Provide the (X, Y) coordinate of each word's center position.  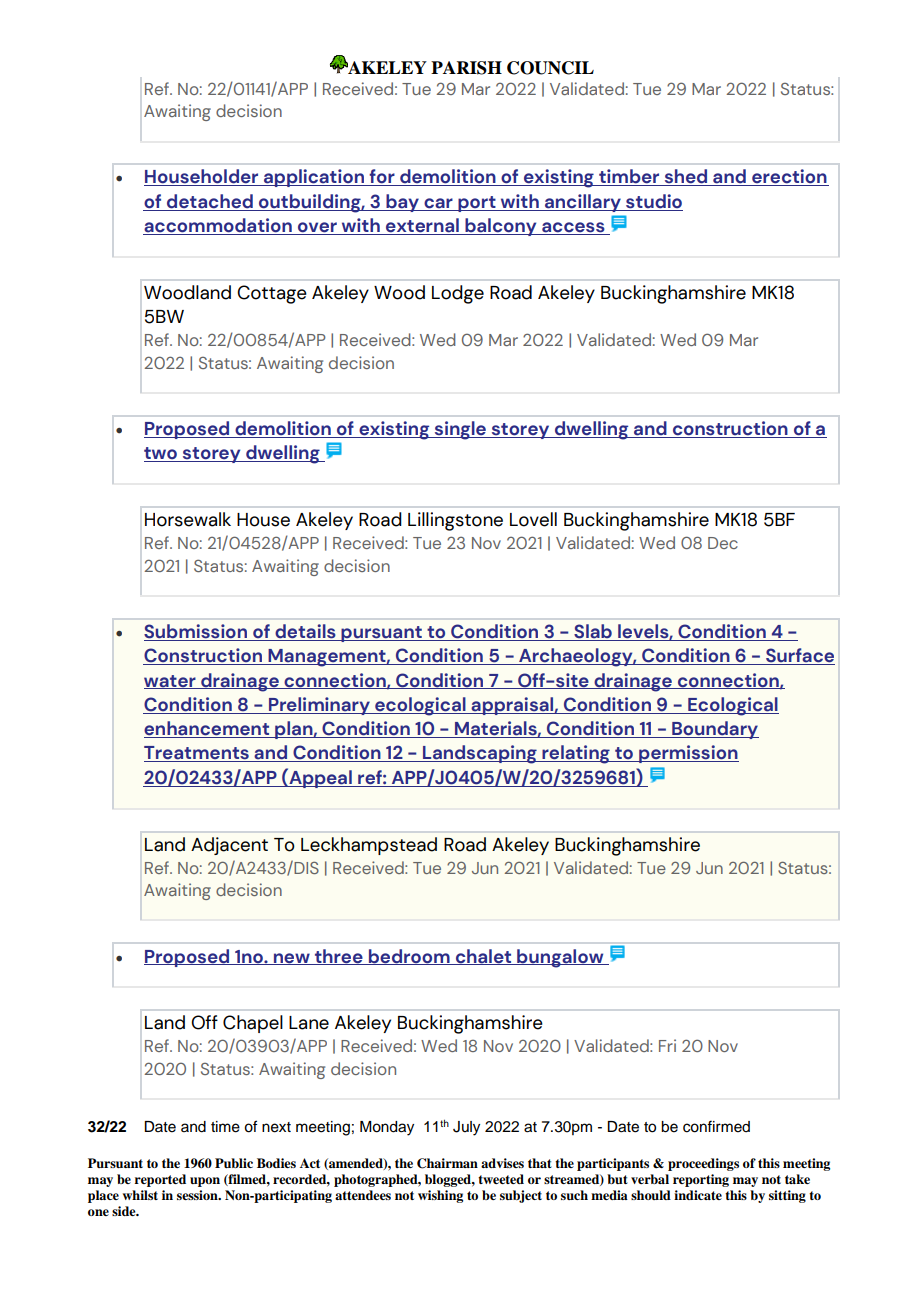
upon (205, 1182)
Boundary (714, 730)
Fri (667, 1045)
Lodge (458, 294)
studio (654, 201)
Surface (799, 656)
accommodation (218, 226)
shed (686, 177)
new (292, 959)
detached (210, 201)
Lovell (533, 519)
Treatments (197, 754)
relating (576, 754)
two (161, 454)
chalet (483, 957)
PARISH (466, 68)
